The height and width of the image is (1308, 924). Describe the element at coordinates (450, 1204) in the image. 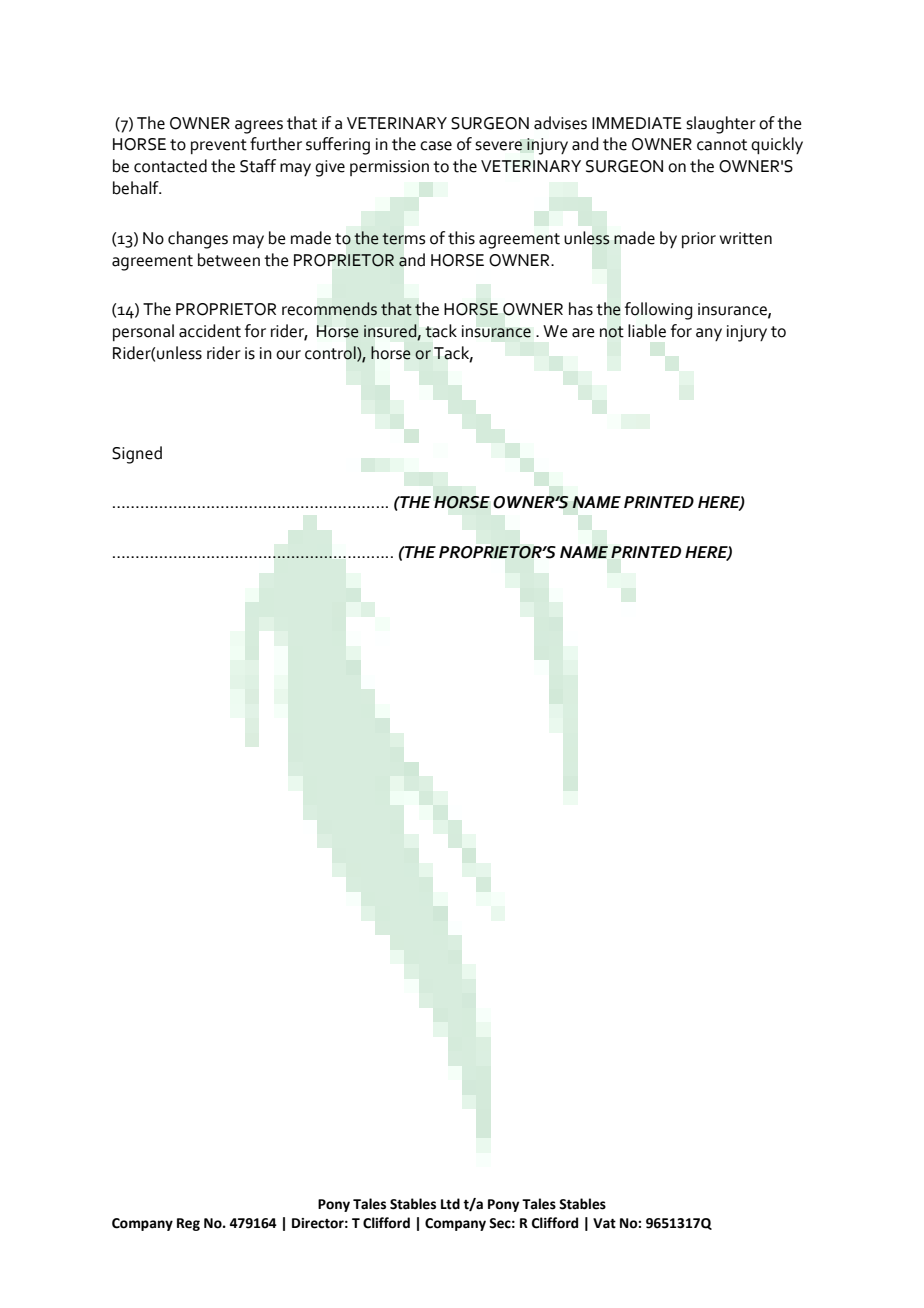

I see `Ltd` at that location.
